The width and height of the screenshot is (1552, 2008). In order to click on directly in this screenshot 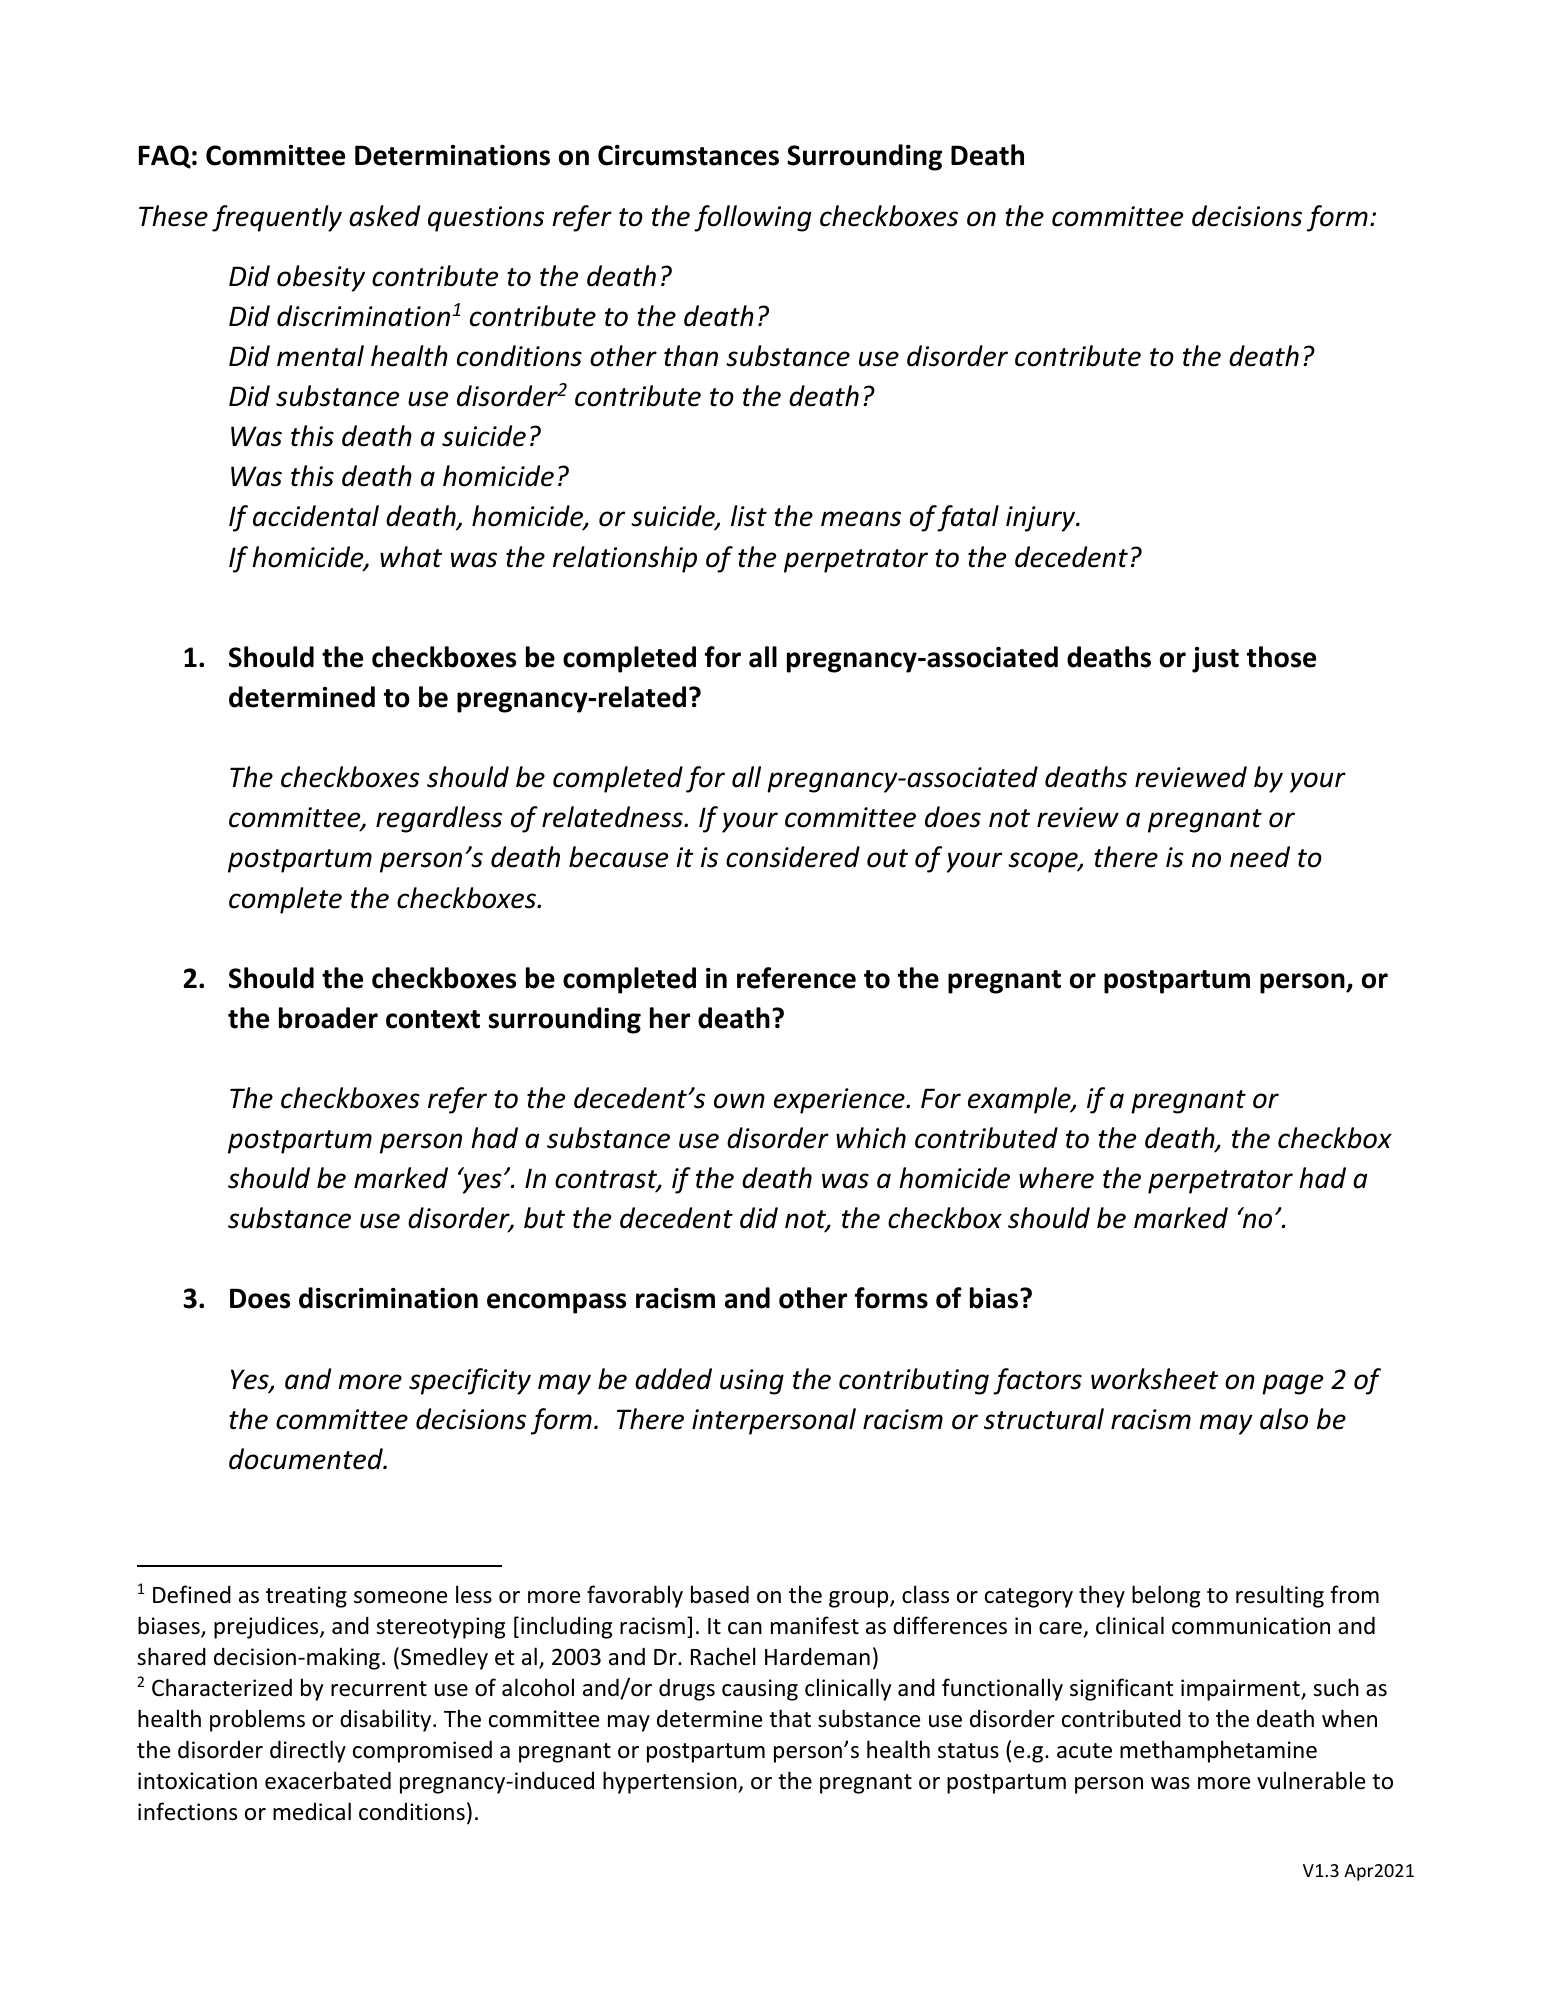, I will do `click(308, 1751)`.
